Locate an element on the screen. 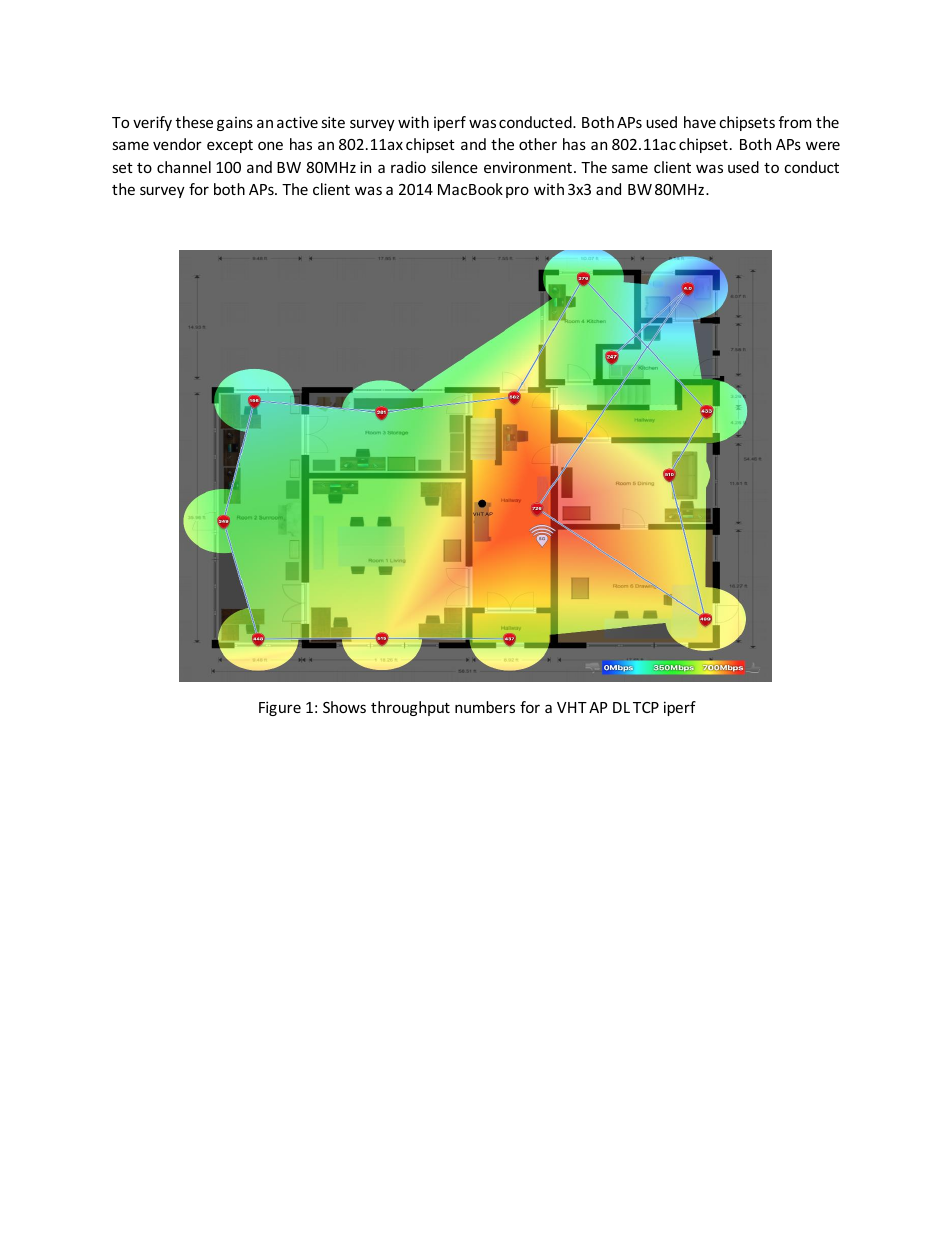 This screenshot has height=1233, width=952. Shows is located at coordinates (344, 707).
